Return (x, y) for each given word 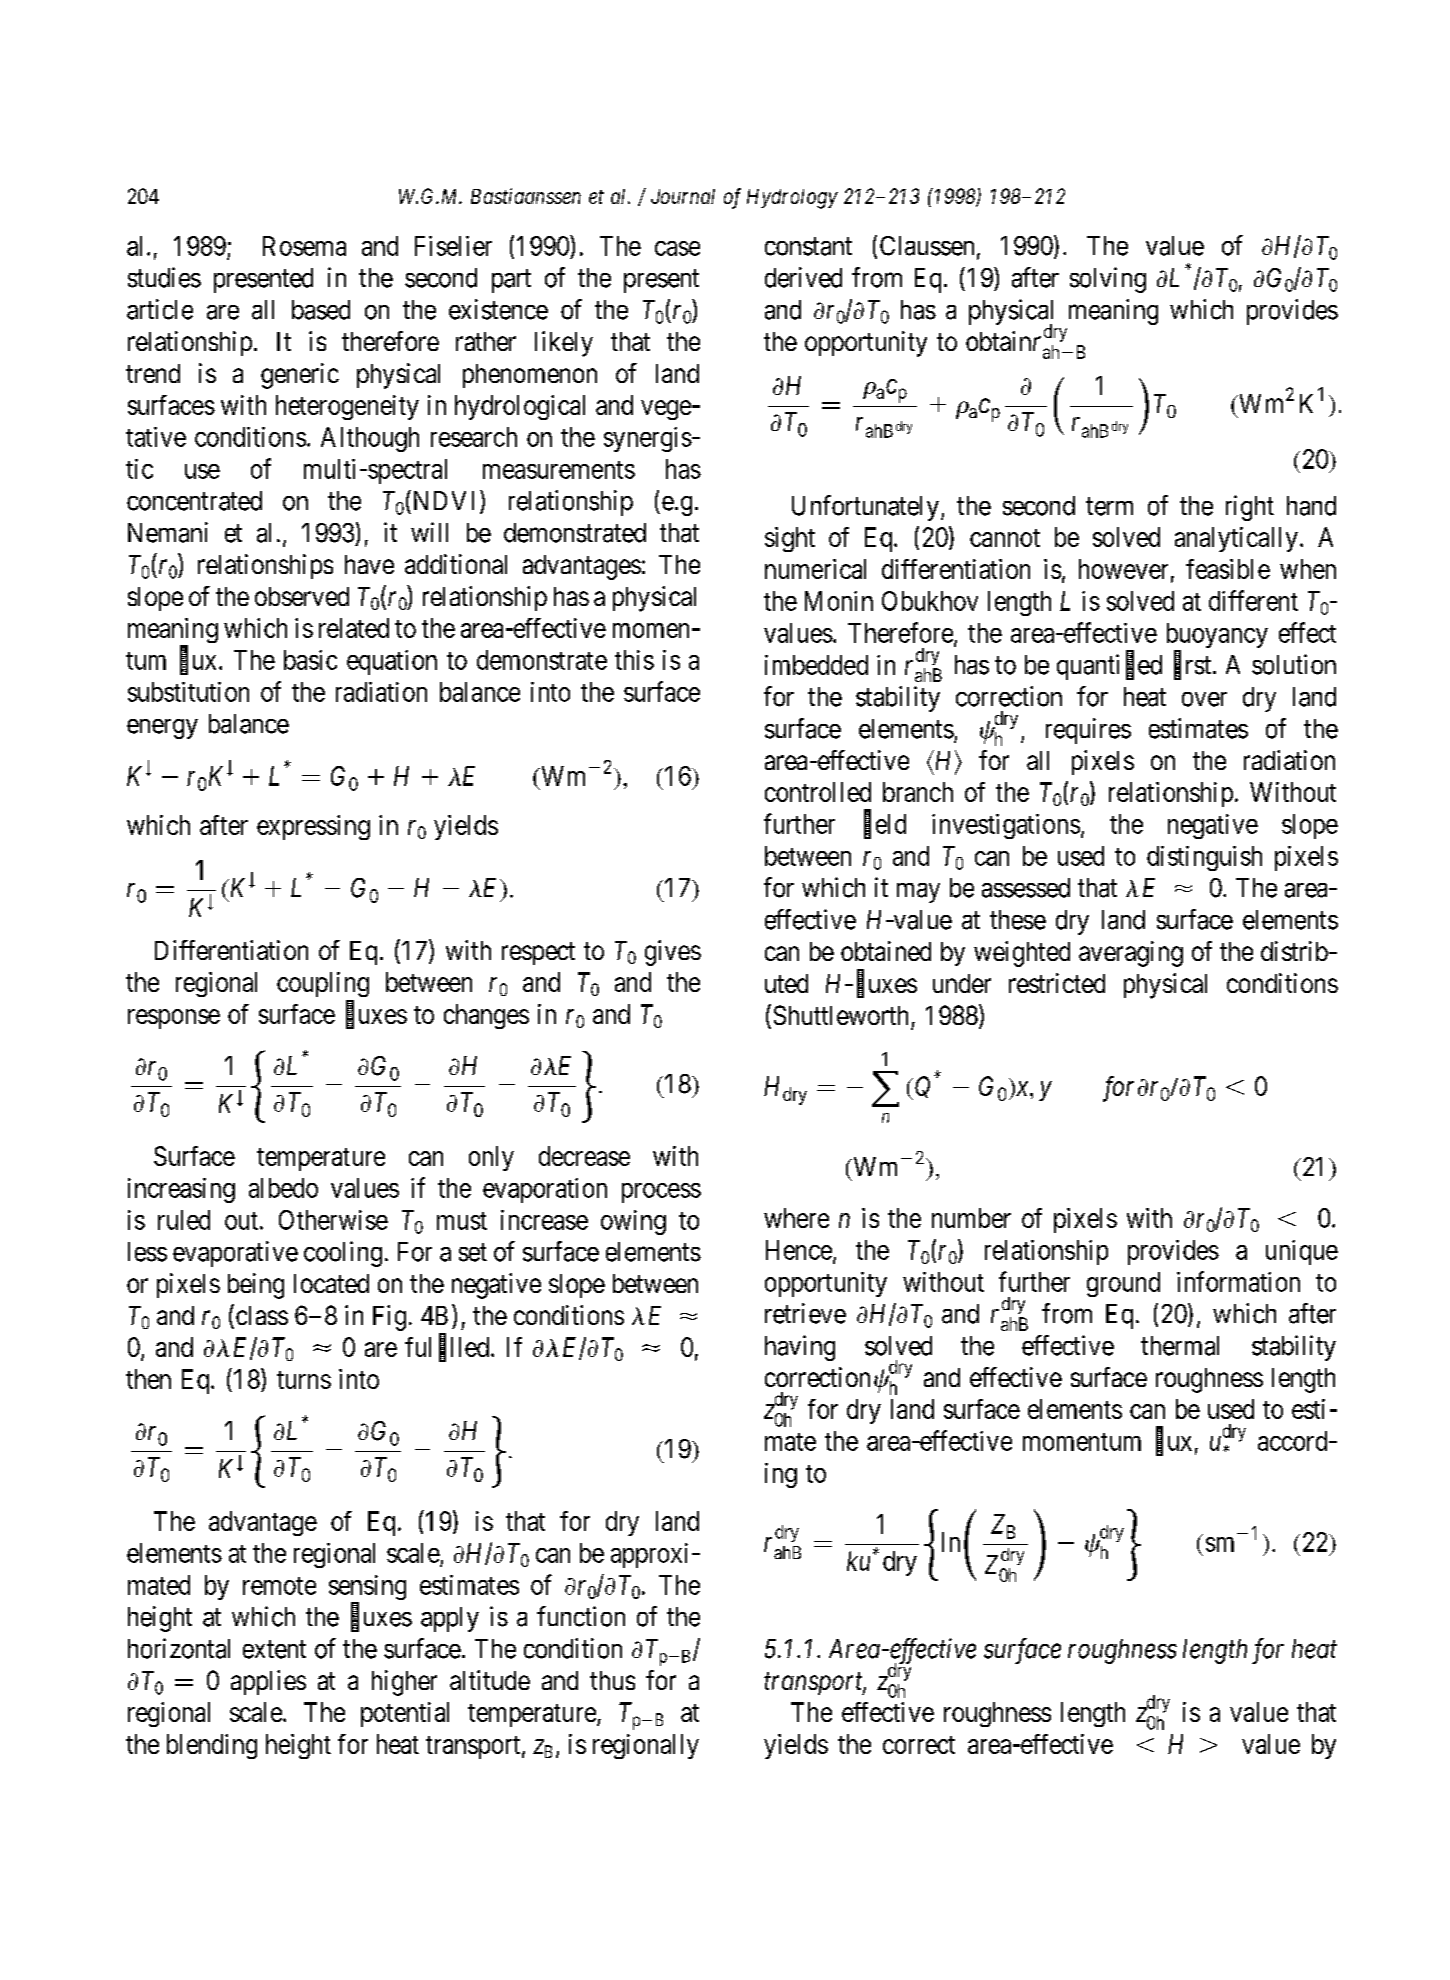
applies (268, 1682)
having (800, 1348)
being (256, 1286)
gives (673, 953)
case (677, 248)
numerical (815, 569)
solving (1108, 280)
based (321, 310)
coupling (323, 984)
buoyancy (1217, 637)
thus (612, 1680)
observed (302, 596)
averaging (1131, 954)
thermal (1180, 1346)
